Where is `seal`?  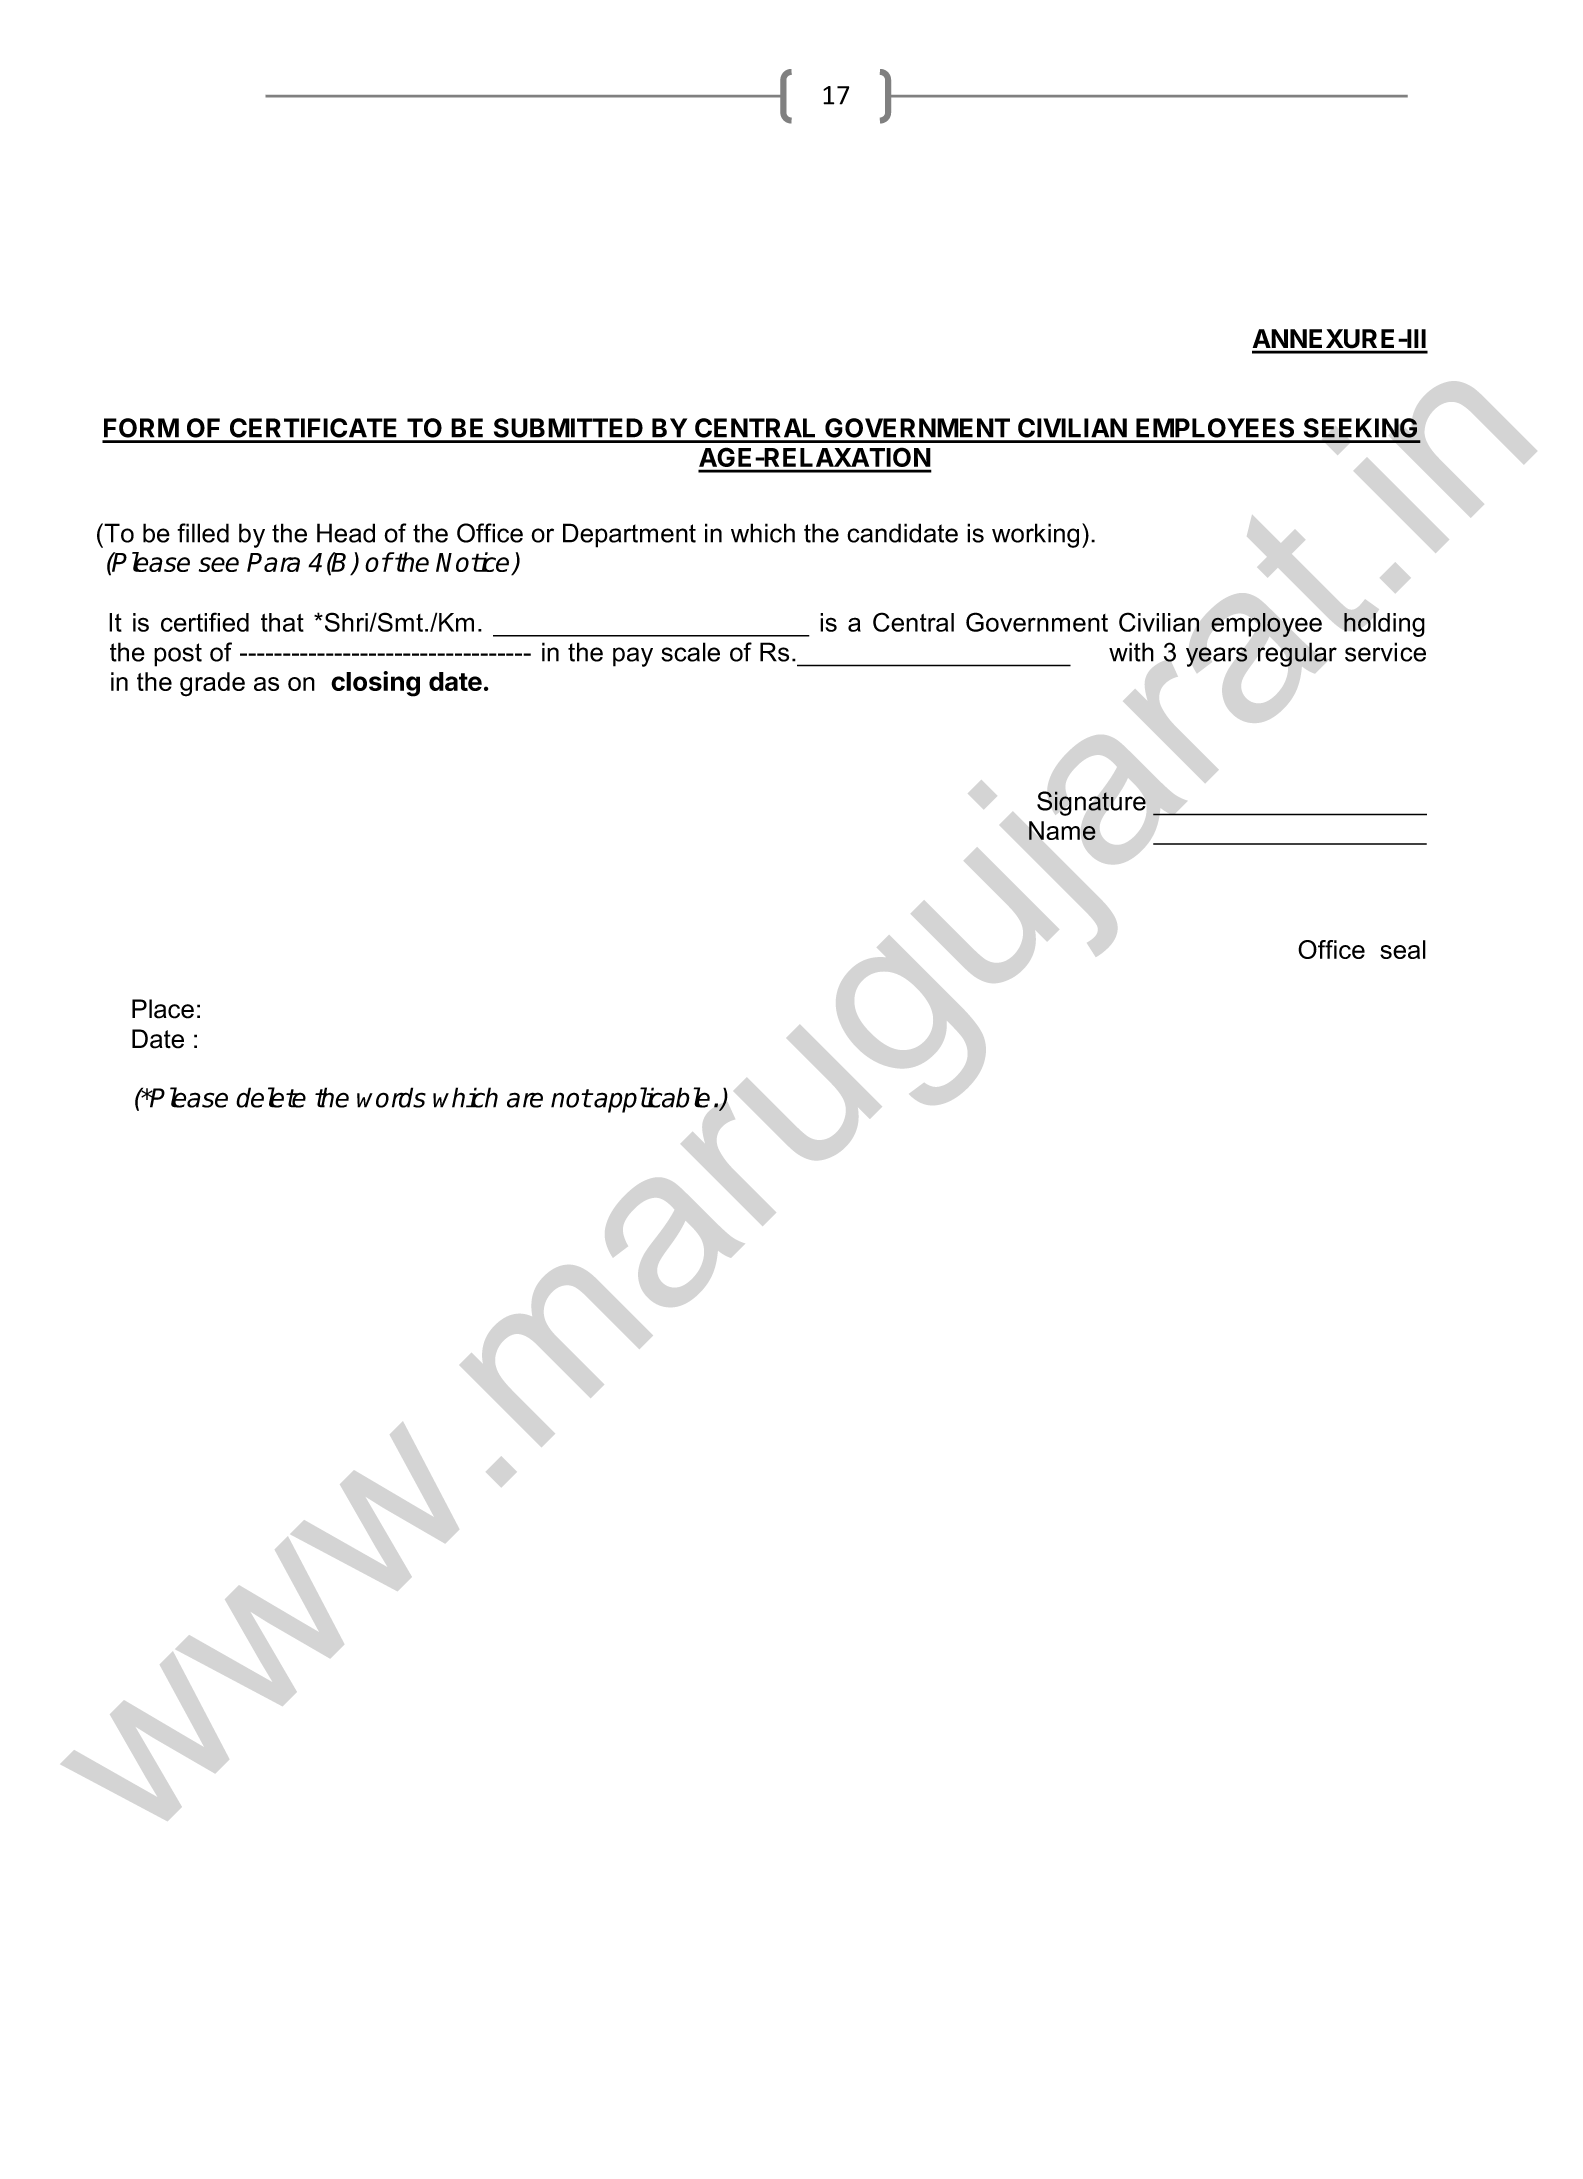 seal is located at coordinates (1403, 949).
